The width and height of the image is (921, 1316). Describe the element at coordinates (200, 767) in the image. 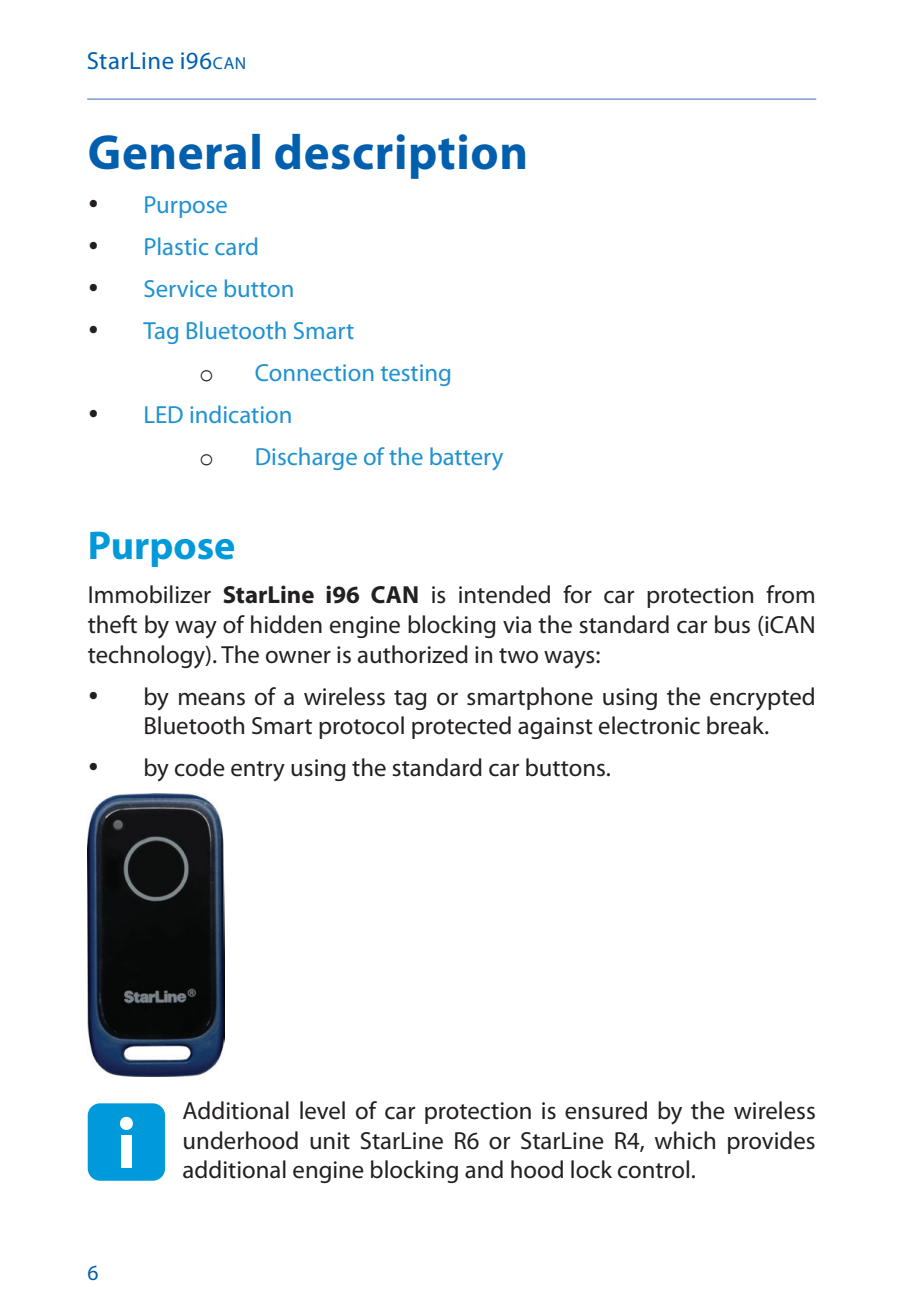

I see `code` at that location.
